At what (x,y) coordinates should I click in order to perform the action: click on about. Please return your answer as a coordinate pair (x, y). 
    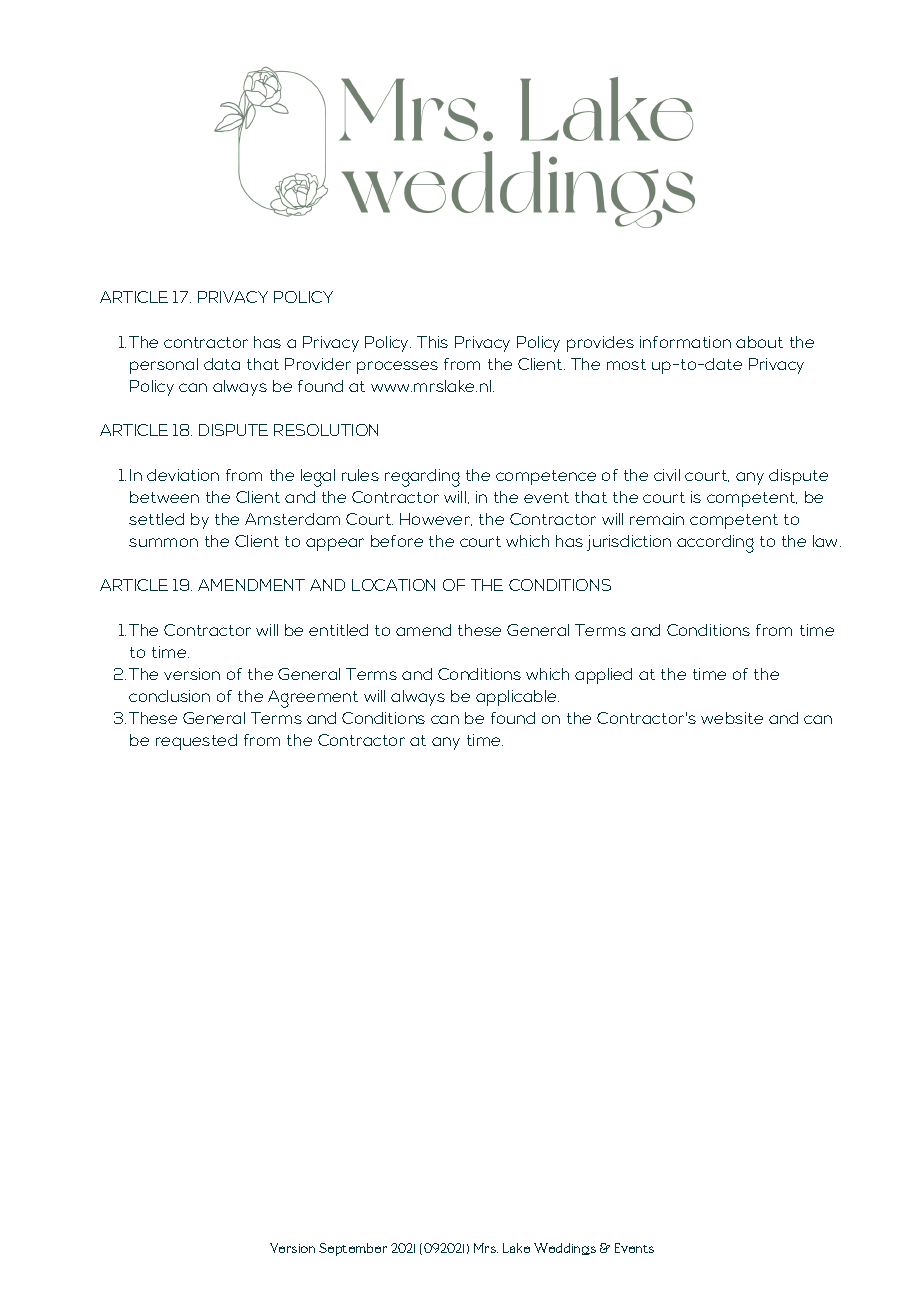
    Looking at the image, I should click on (759, 342).
